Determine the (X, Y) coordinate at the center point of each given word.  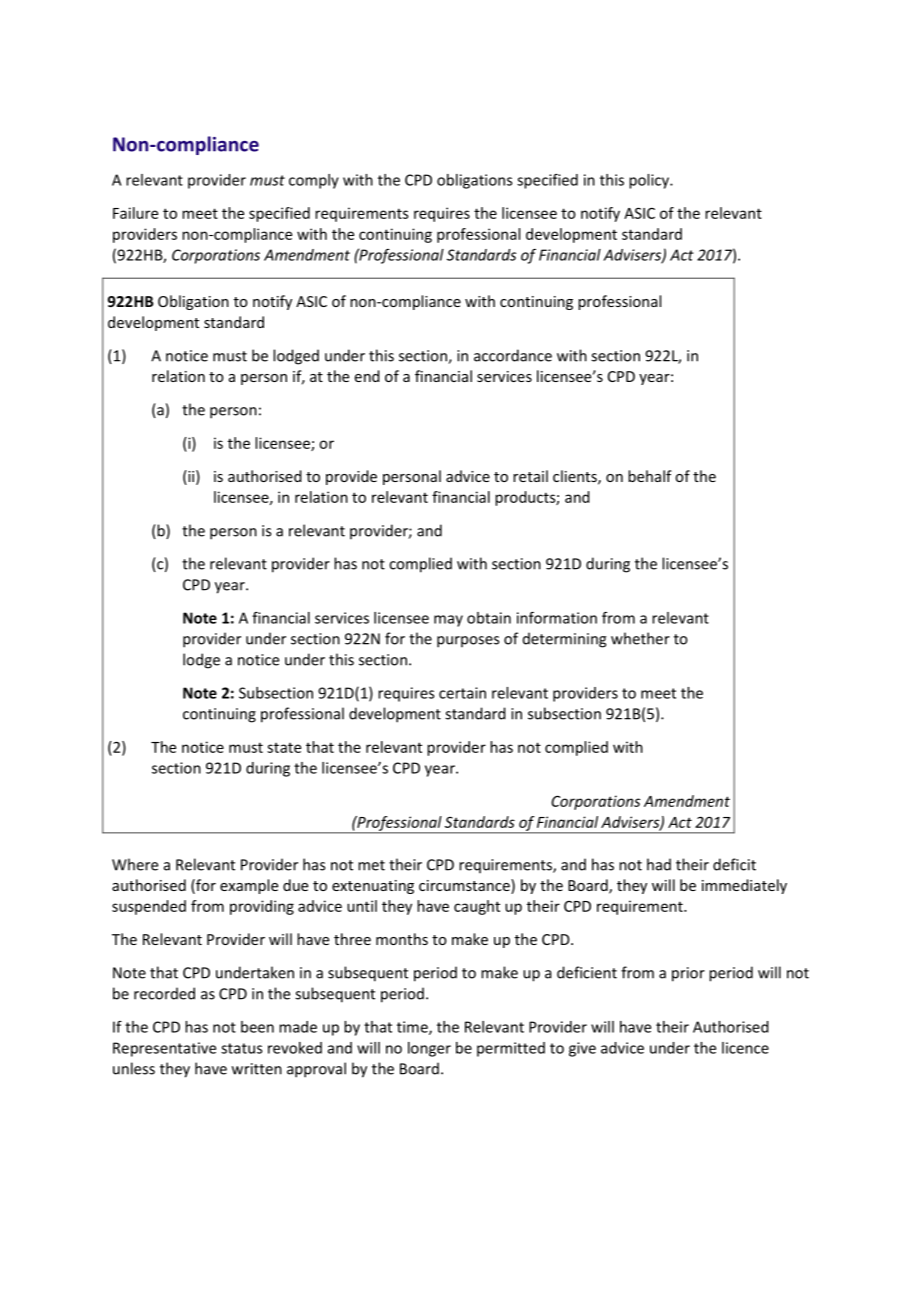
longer (429, 1049)
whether (640, 638)
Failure (135, 213)
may (448, 621)
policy (650, 181)
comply (314, 181)
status (241, 1048)
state (284, 748)
